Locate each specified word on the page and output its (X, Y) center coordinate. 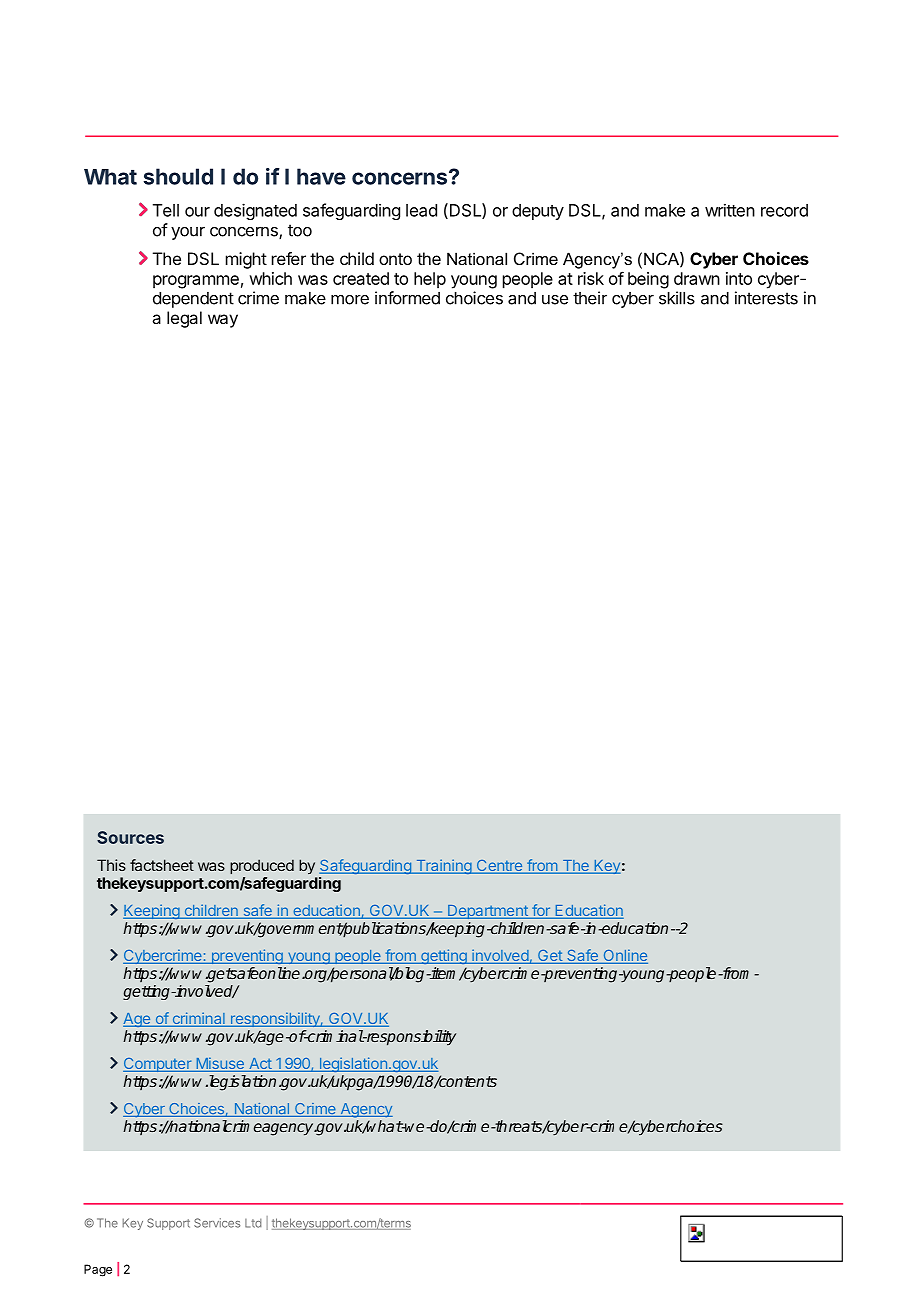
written (730, 210)
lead (421, 210)
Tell (166, 210)
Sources (130, 837)
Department (487, 912)
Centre (499, 867)
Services (217, 1223)
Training (443, 866)
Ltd (253, 1223)
